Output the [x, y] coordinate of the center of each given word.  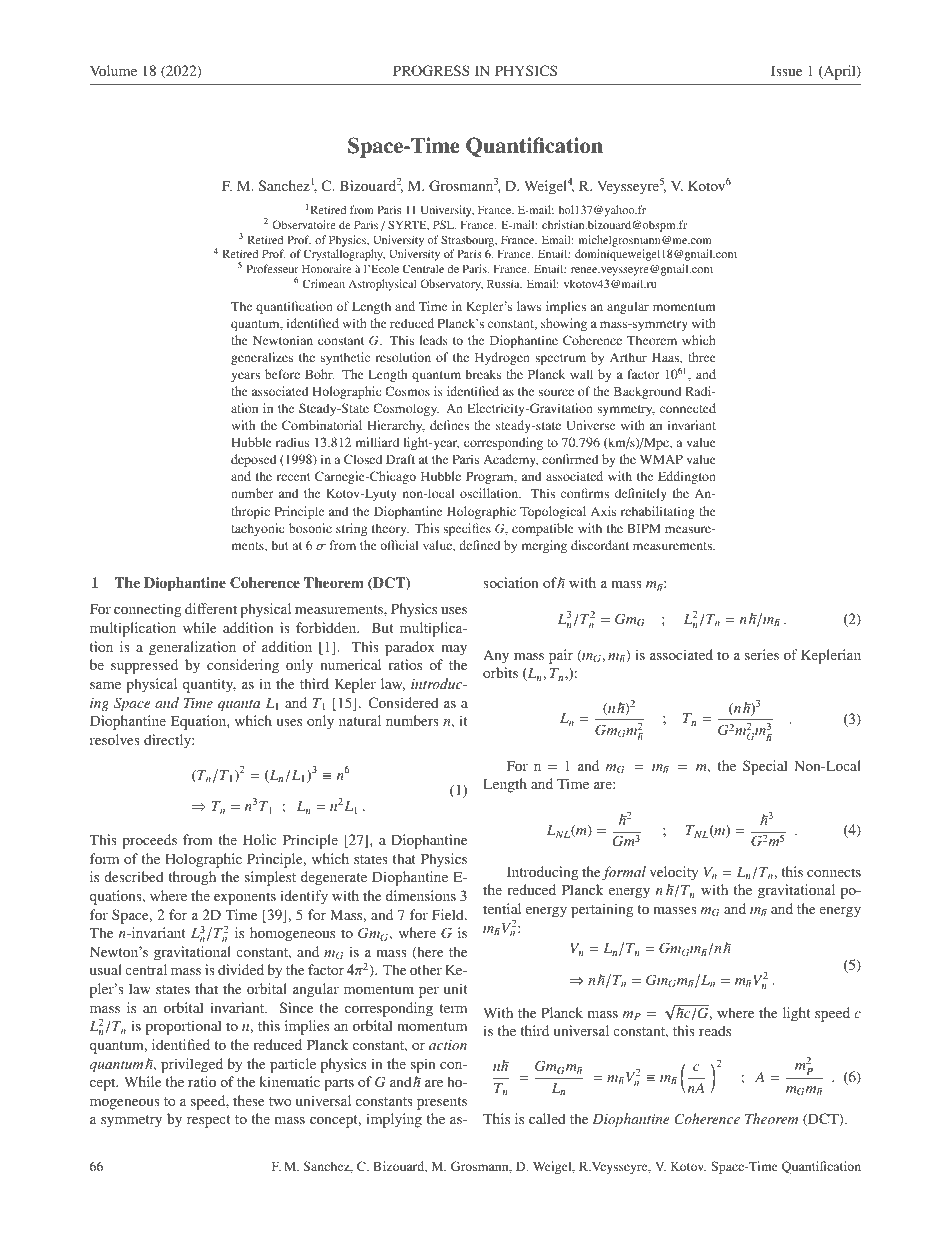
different [211, 608]
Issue [786, 70]
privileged [192, 1065]
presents [442, 1103]
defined [479, 545]
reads [715, 1030]
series [762, 654]
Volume [113, 70]
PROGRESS [431, 70]
